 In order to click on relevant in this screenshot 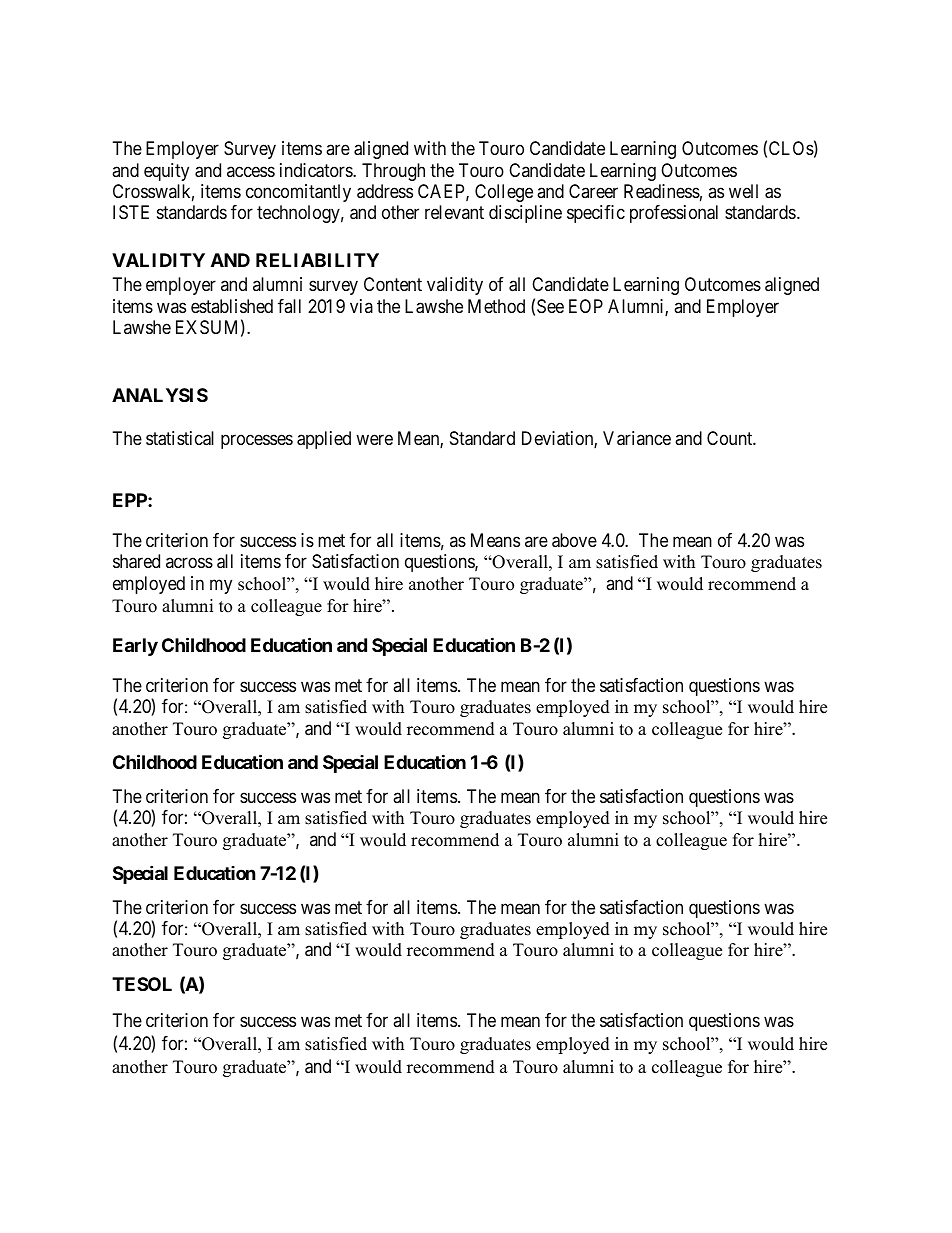, I will do `click(454, 212)`.
